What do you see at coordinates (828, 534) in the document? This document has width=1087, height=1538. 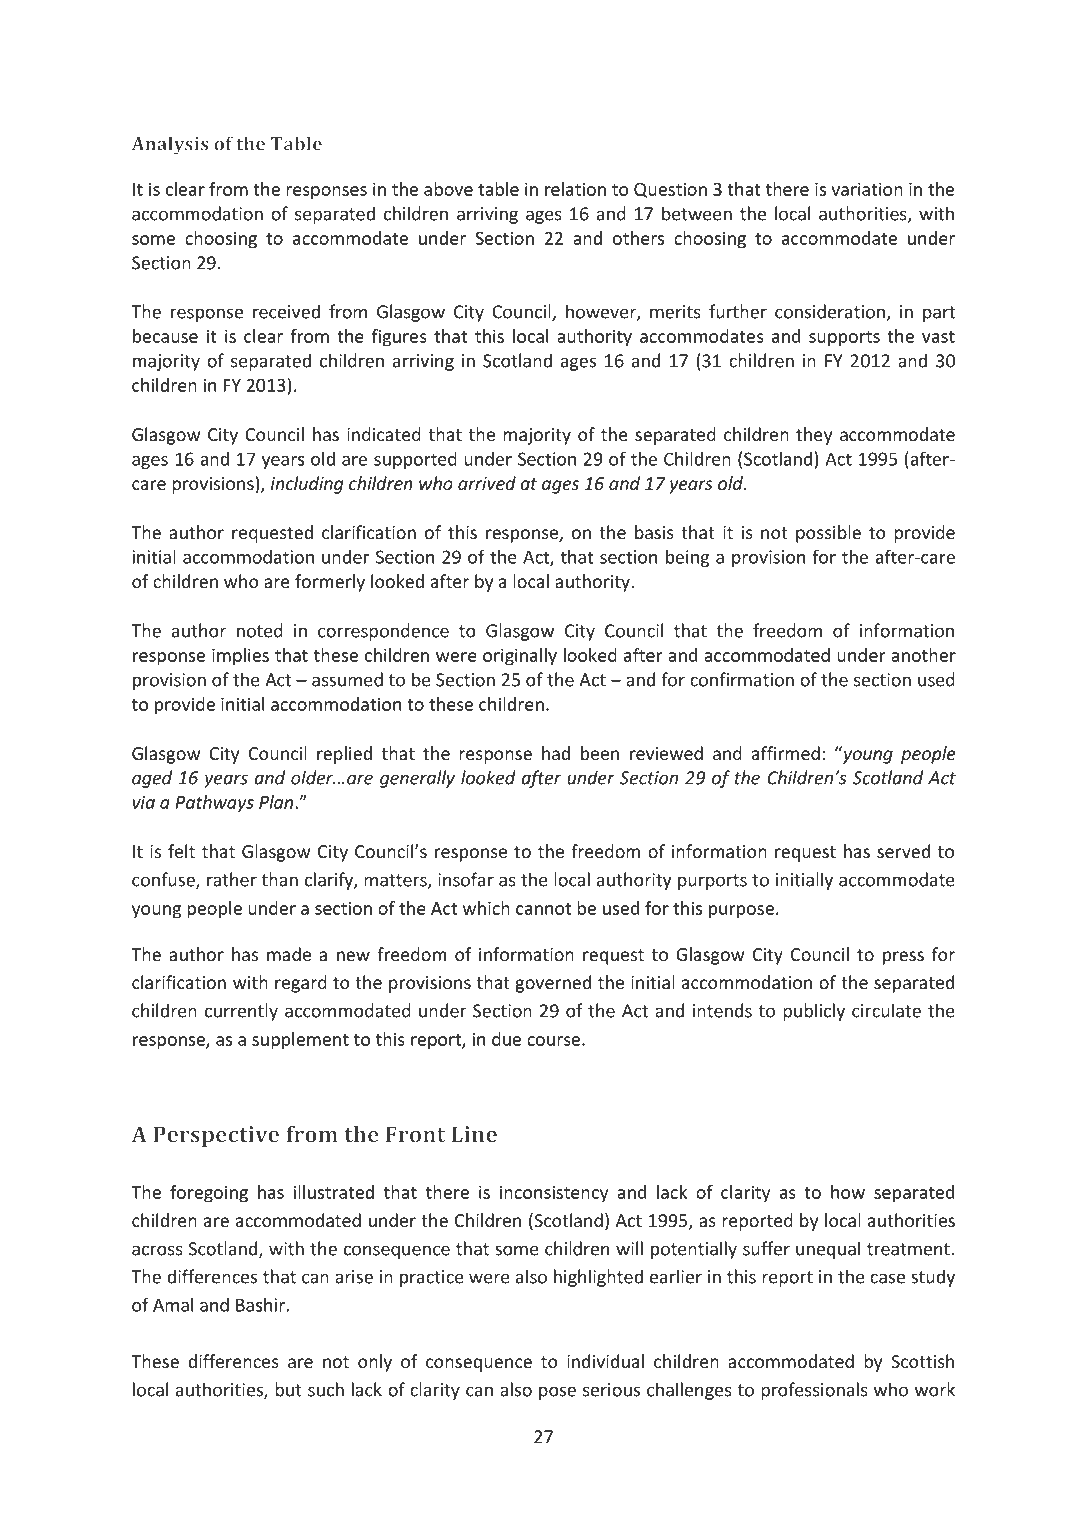 I see `possible` at bounding box center [828, 534].
